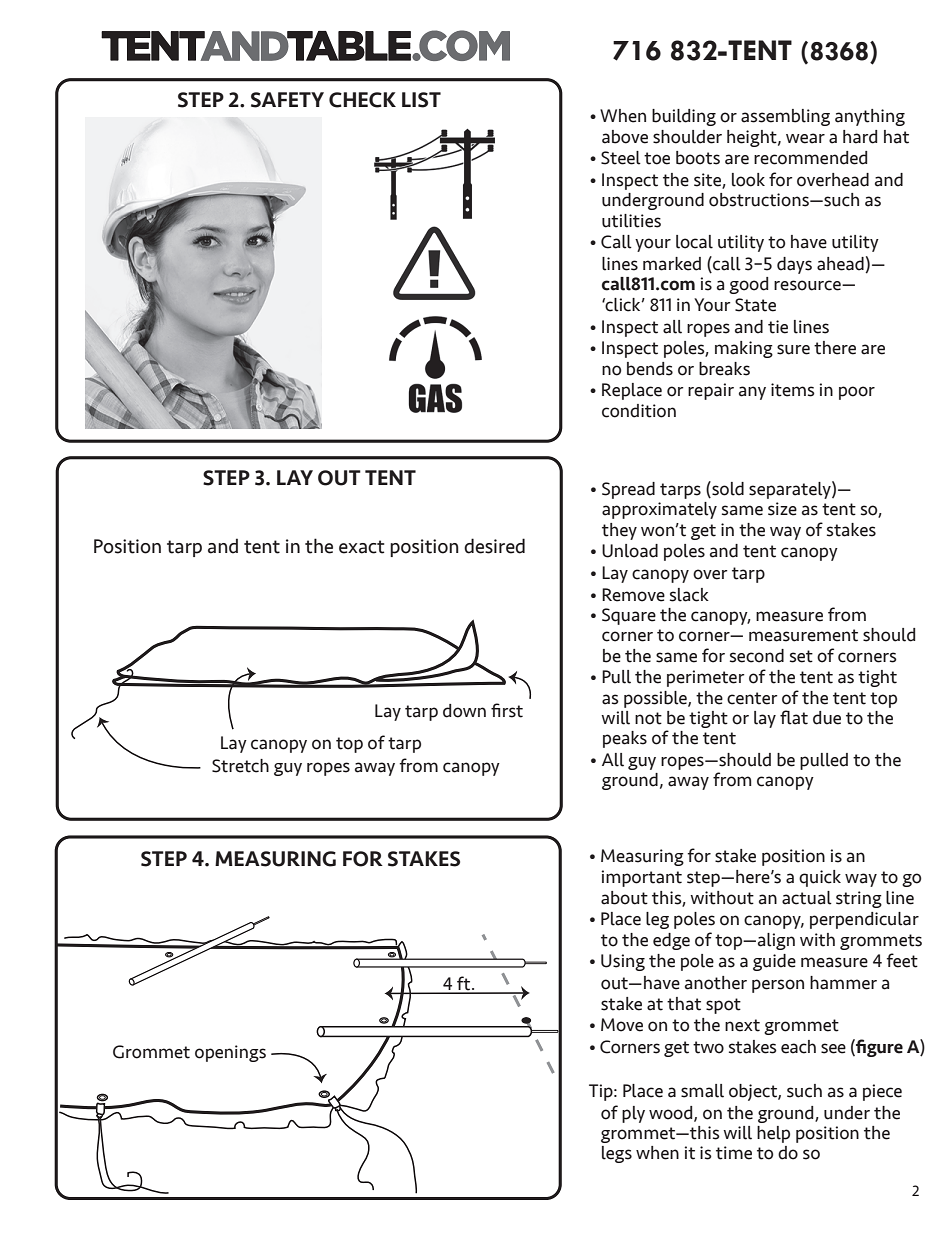 This screenshot has width=952, height=1233. What do you see at coordinates (793, 390) in the screenshot?
I see `items` at bounding box center [793, 390].
